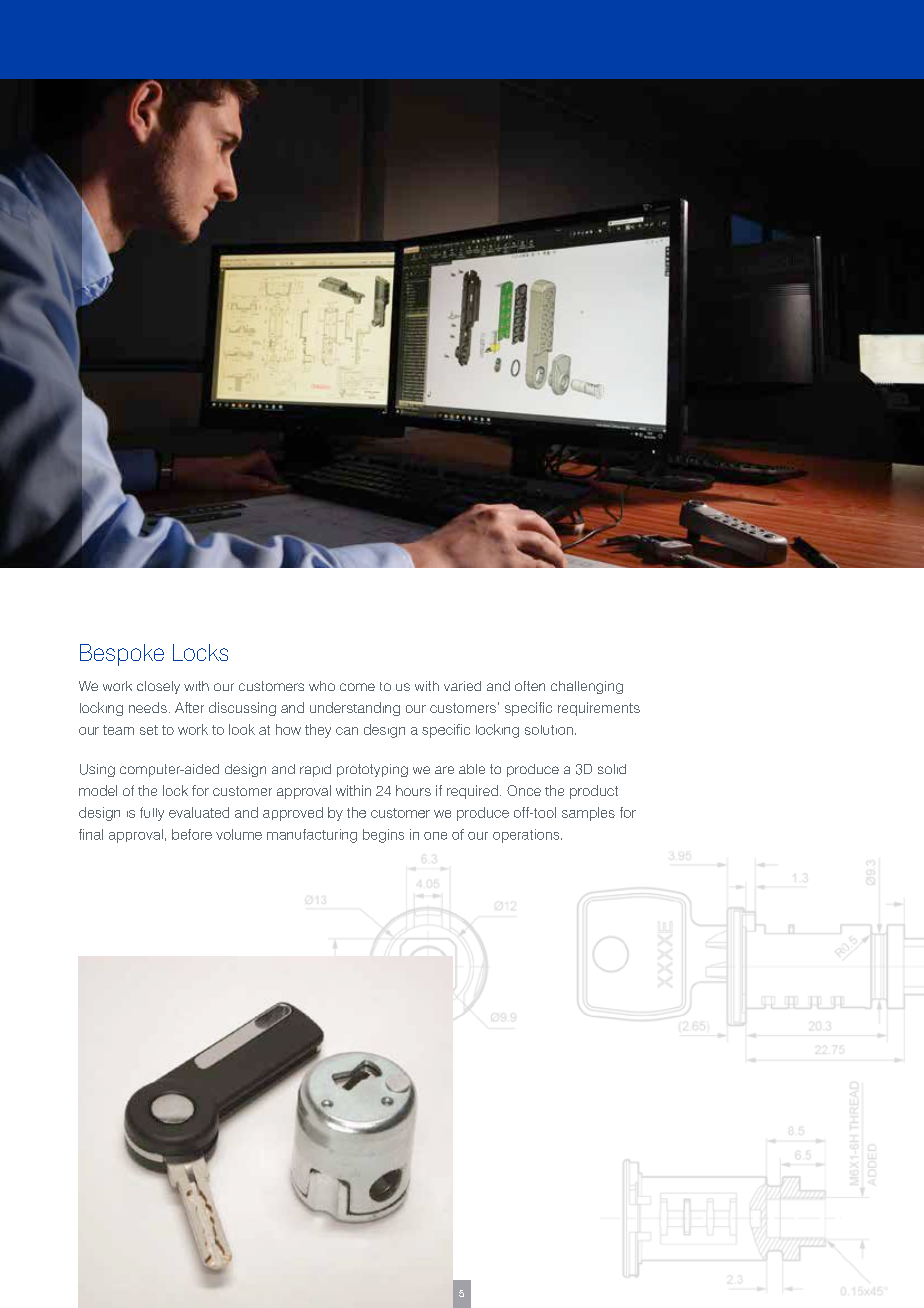 This screenshot has height=1308, width=924. What do you see at coordinates (413, 790) in the screenshot?
I see `hours` at bounding box center [413, 790].
